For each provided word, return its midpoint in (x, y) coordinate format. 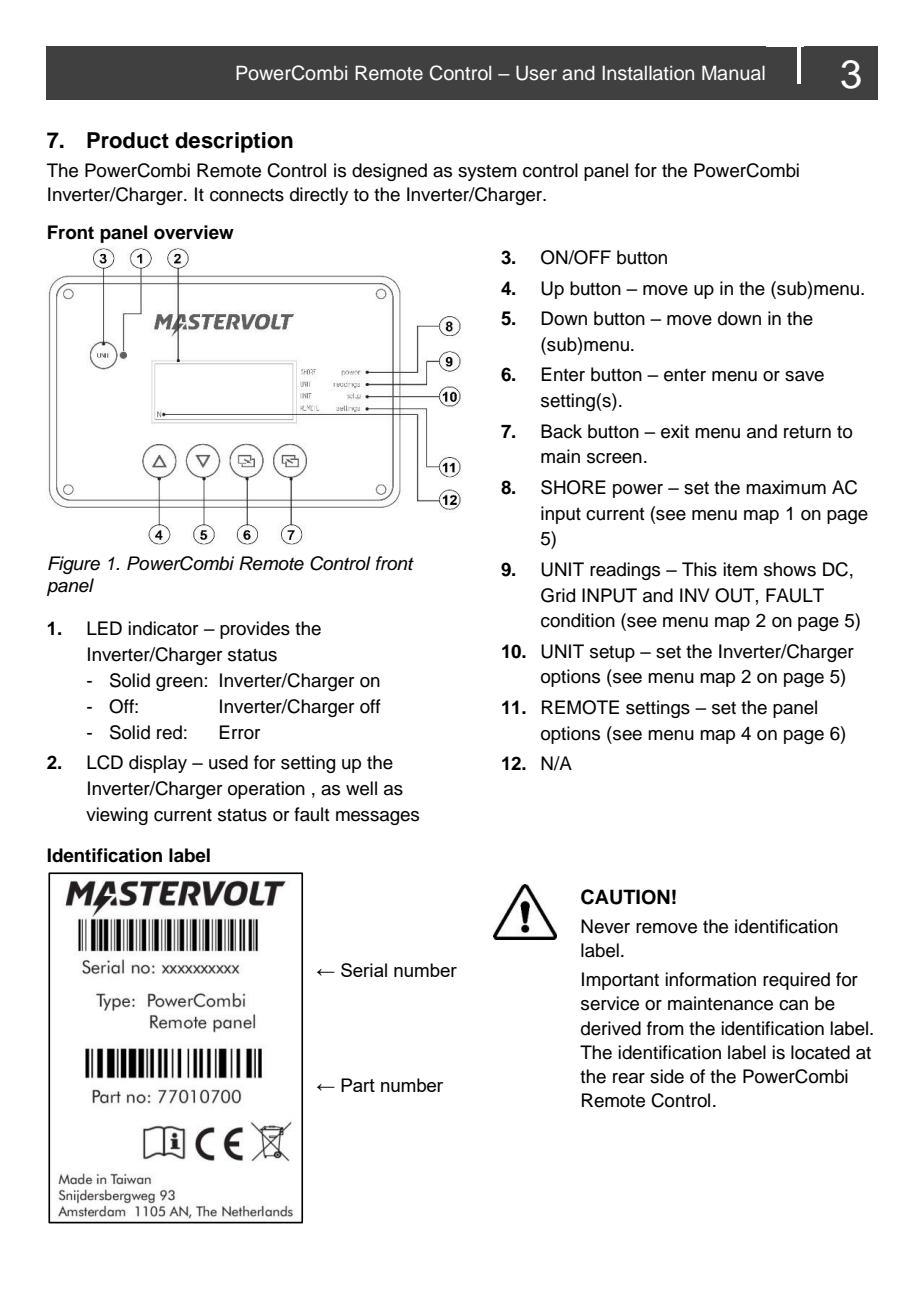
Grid (558, 595)
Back (561, 431)
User (536, 73)
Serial (364, 970)
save (804, 376)
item (740, 569)
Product (128, 140)
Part (358, 1085)
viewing (117, 816)
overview (194, 232)
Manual (733, 73)
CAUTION (625, 897)
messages (377, 818)
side (667, 1076)
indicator (163, 628)
